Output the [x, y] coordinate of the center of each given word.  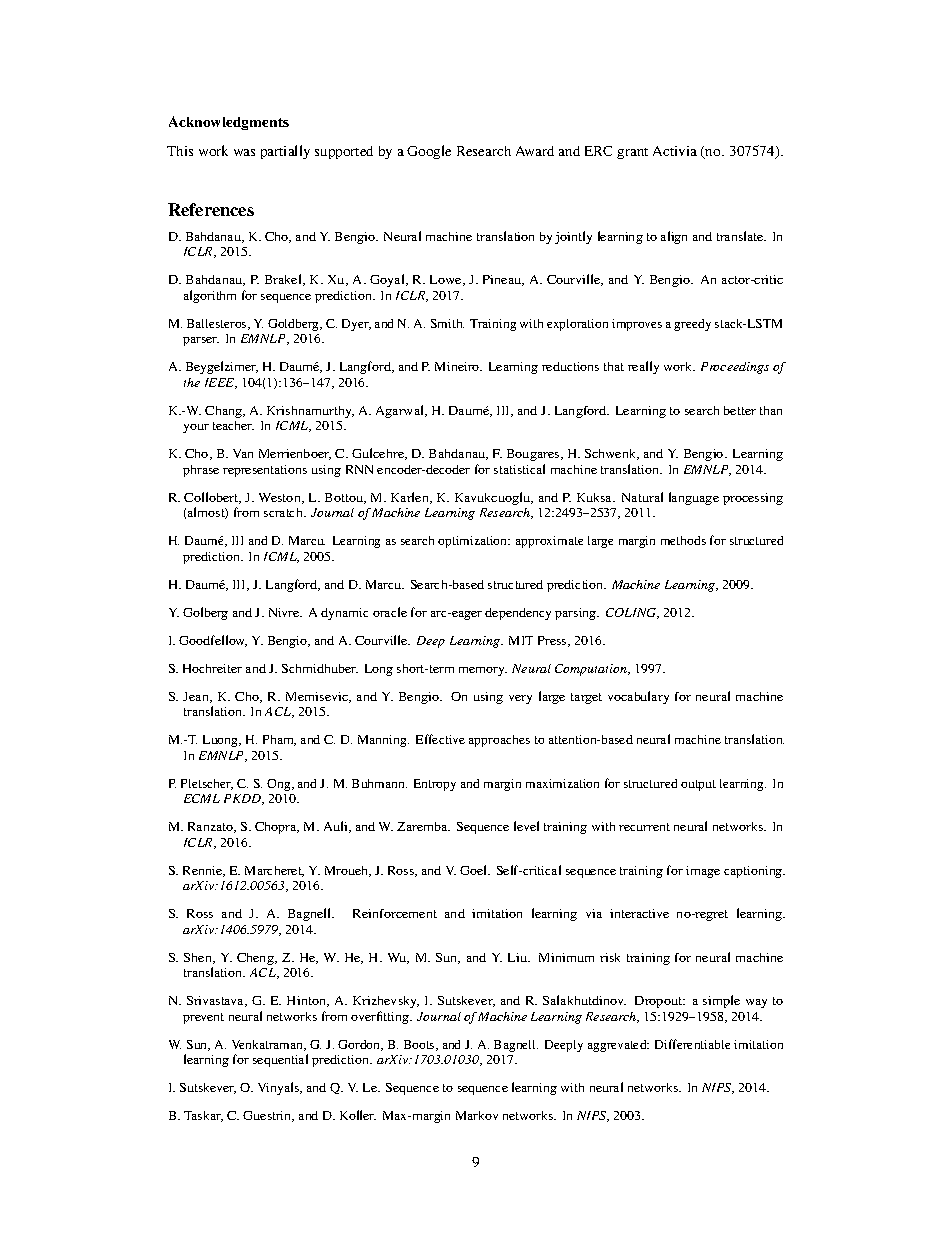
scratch [284, 512]
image [703, 872]
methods [683, 540]
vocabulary [638, 697]
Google [429, 152]
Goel [475, 870]
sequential [280, 1060]
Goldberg [295, 325]
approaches [499, 741]
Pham [279, 740]
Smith [447, 323]
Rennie [203, 871]
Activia [675, 151]
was [244, 152]
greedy [692, 325]
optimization [474, 542]
